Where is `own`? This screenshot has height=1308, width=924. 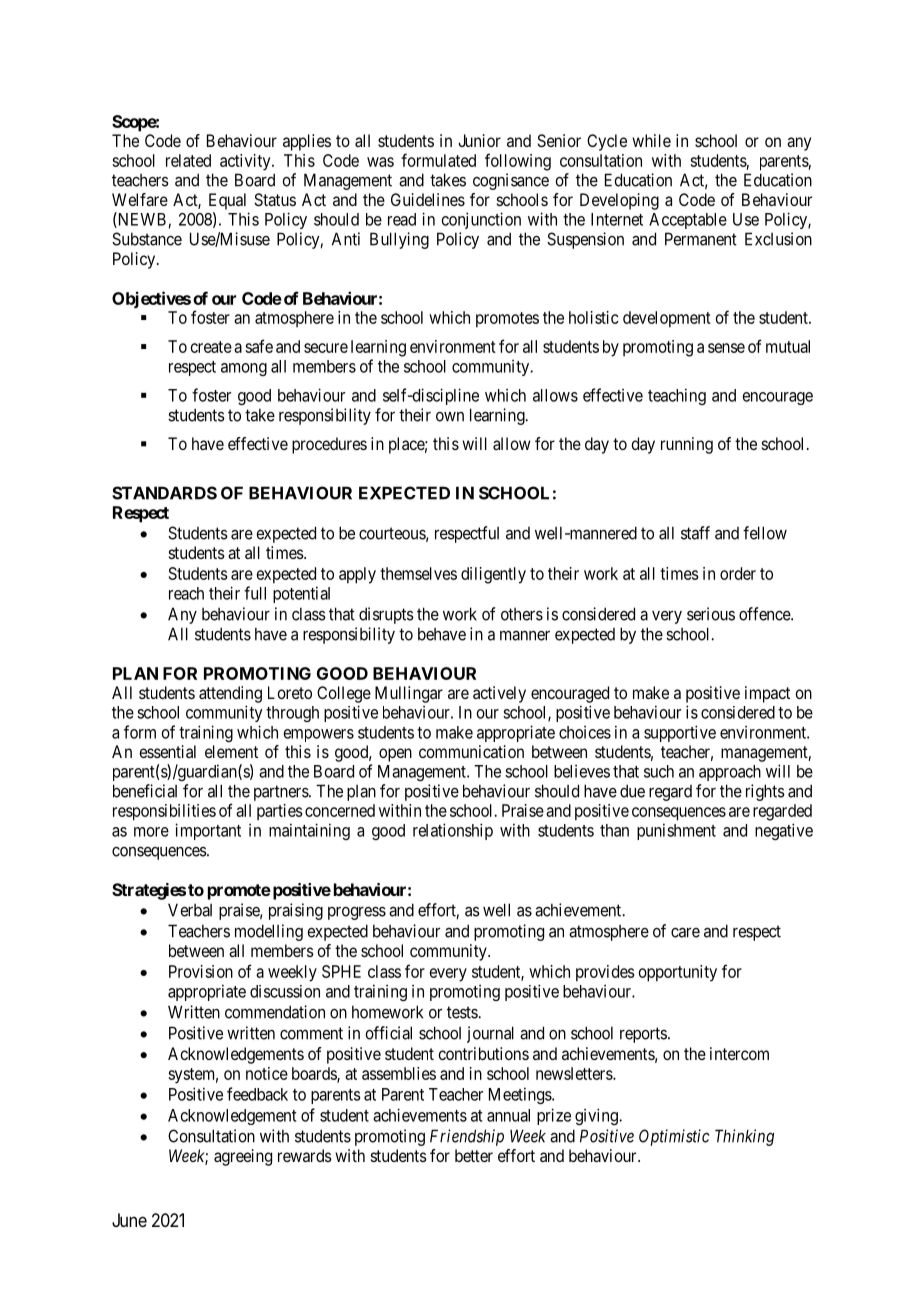
own is located at coordinates (450, 417).
